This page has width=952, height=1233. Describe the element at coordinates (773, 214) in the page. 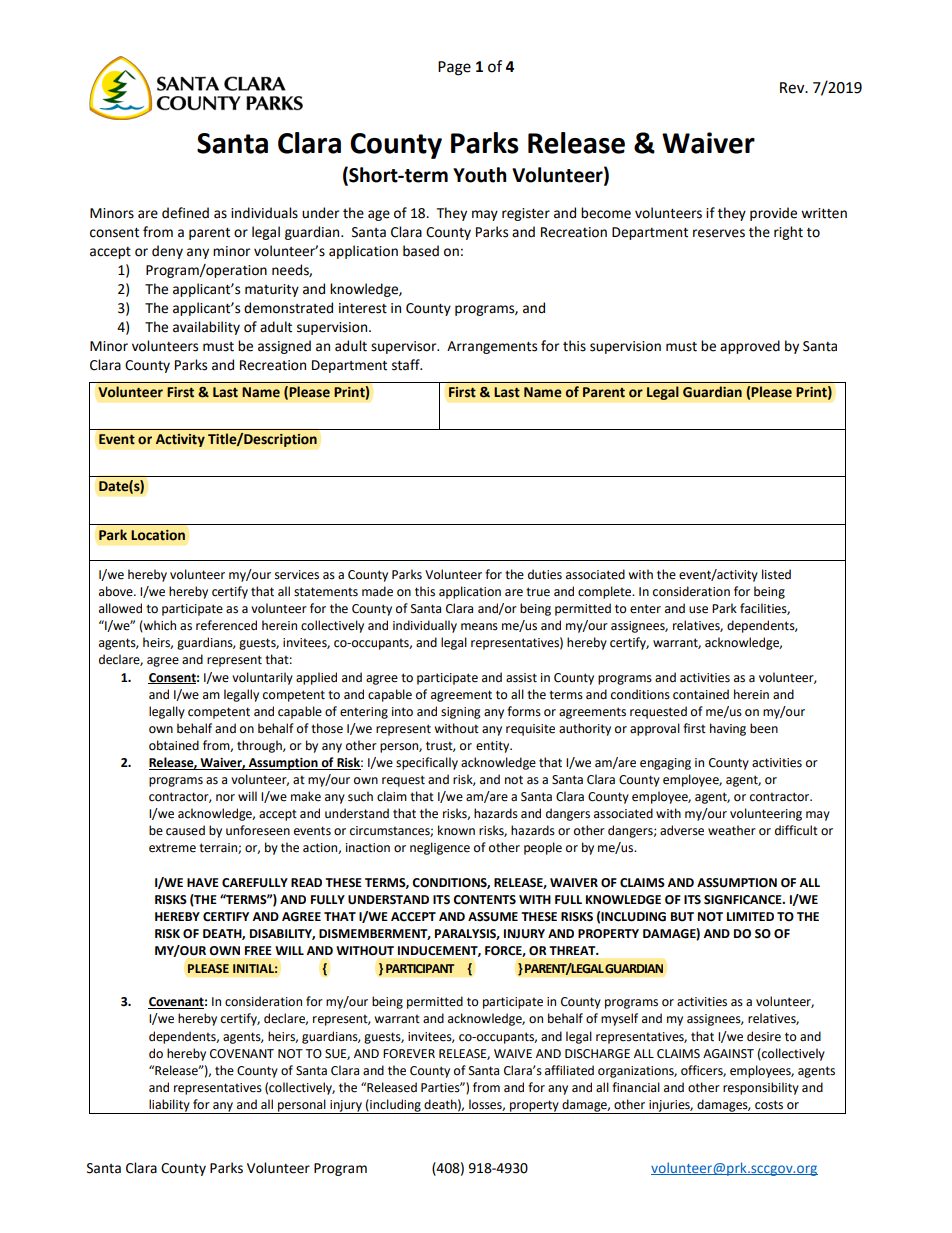

I see `provide` at that location.
